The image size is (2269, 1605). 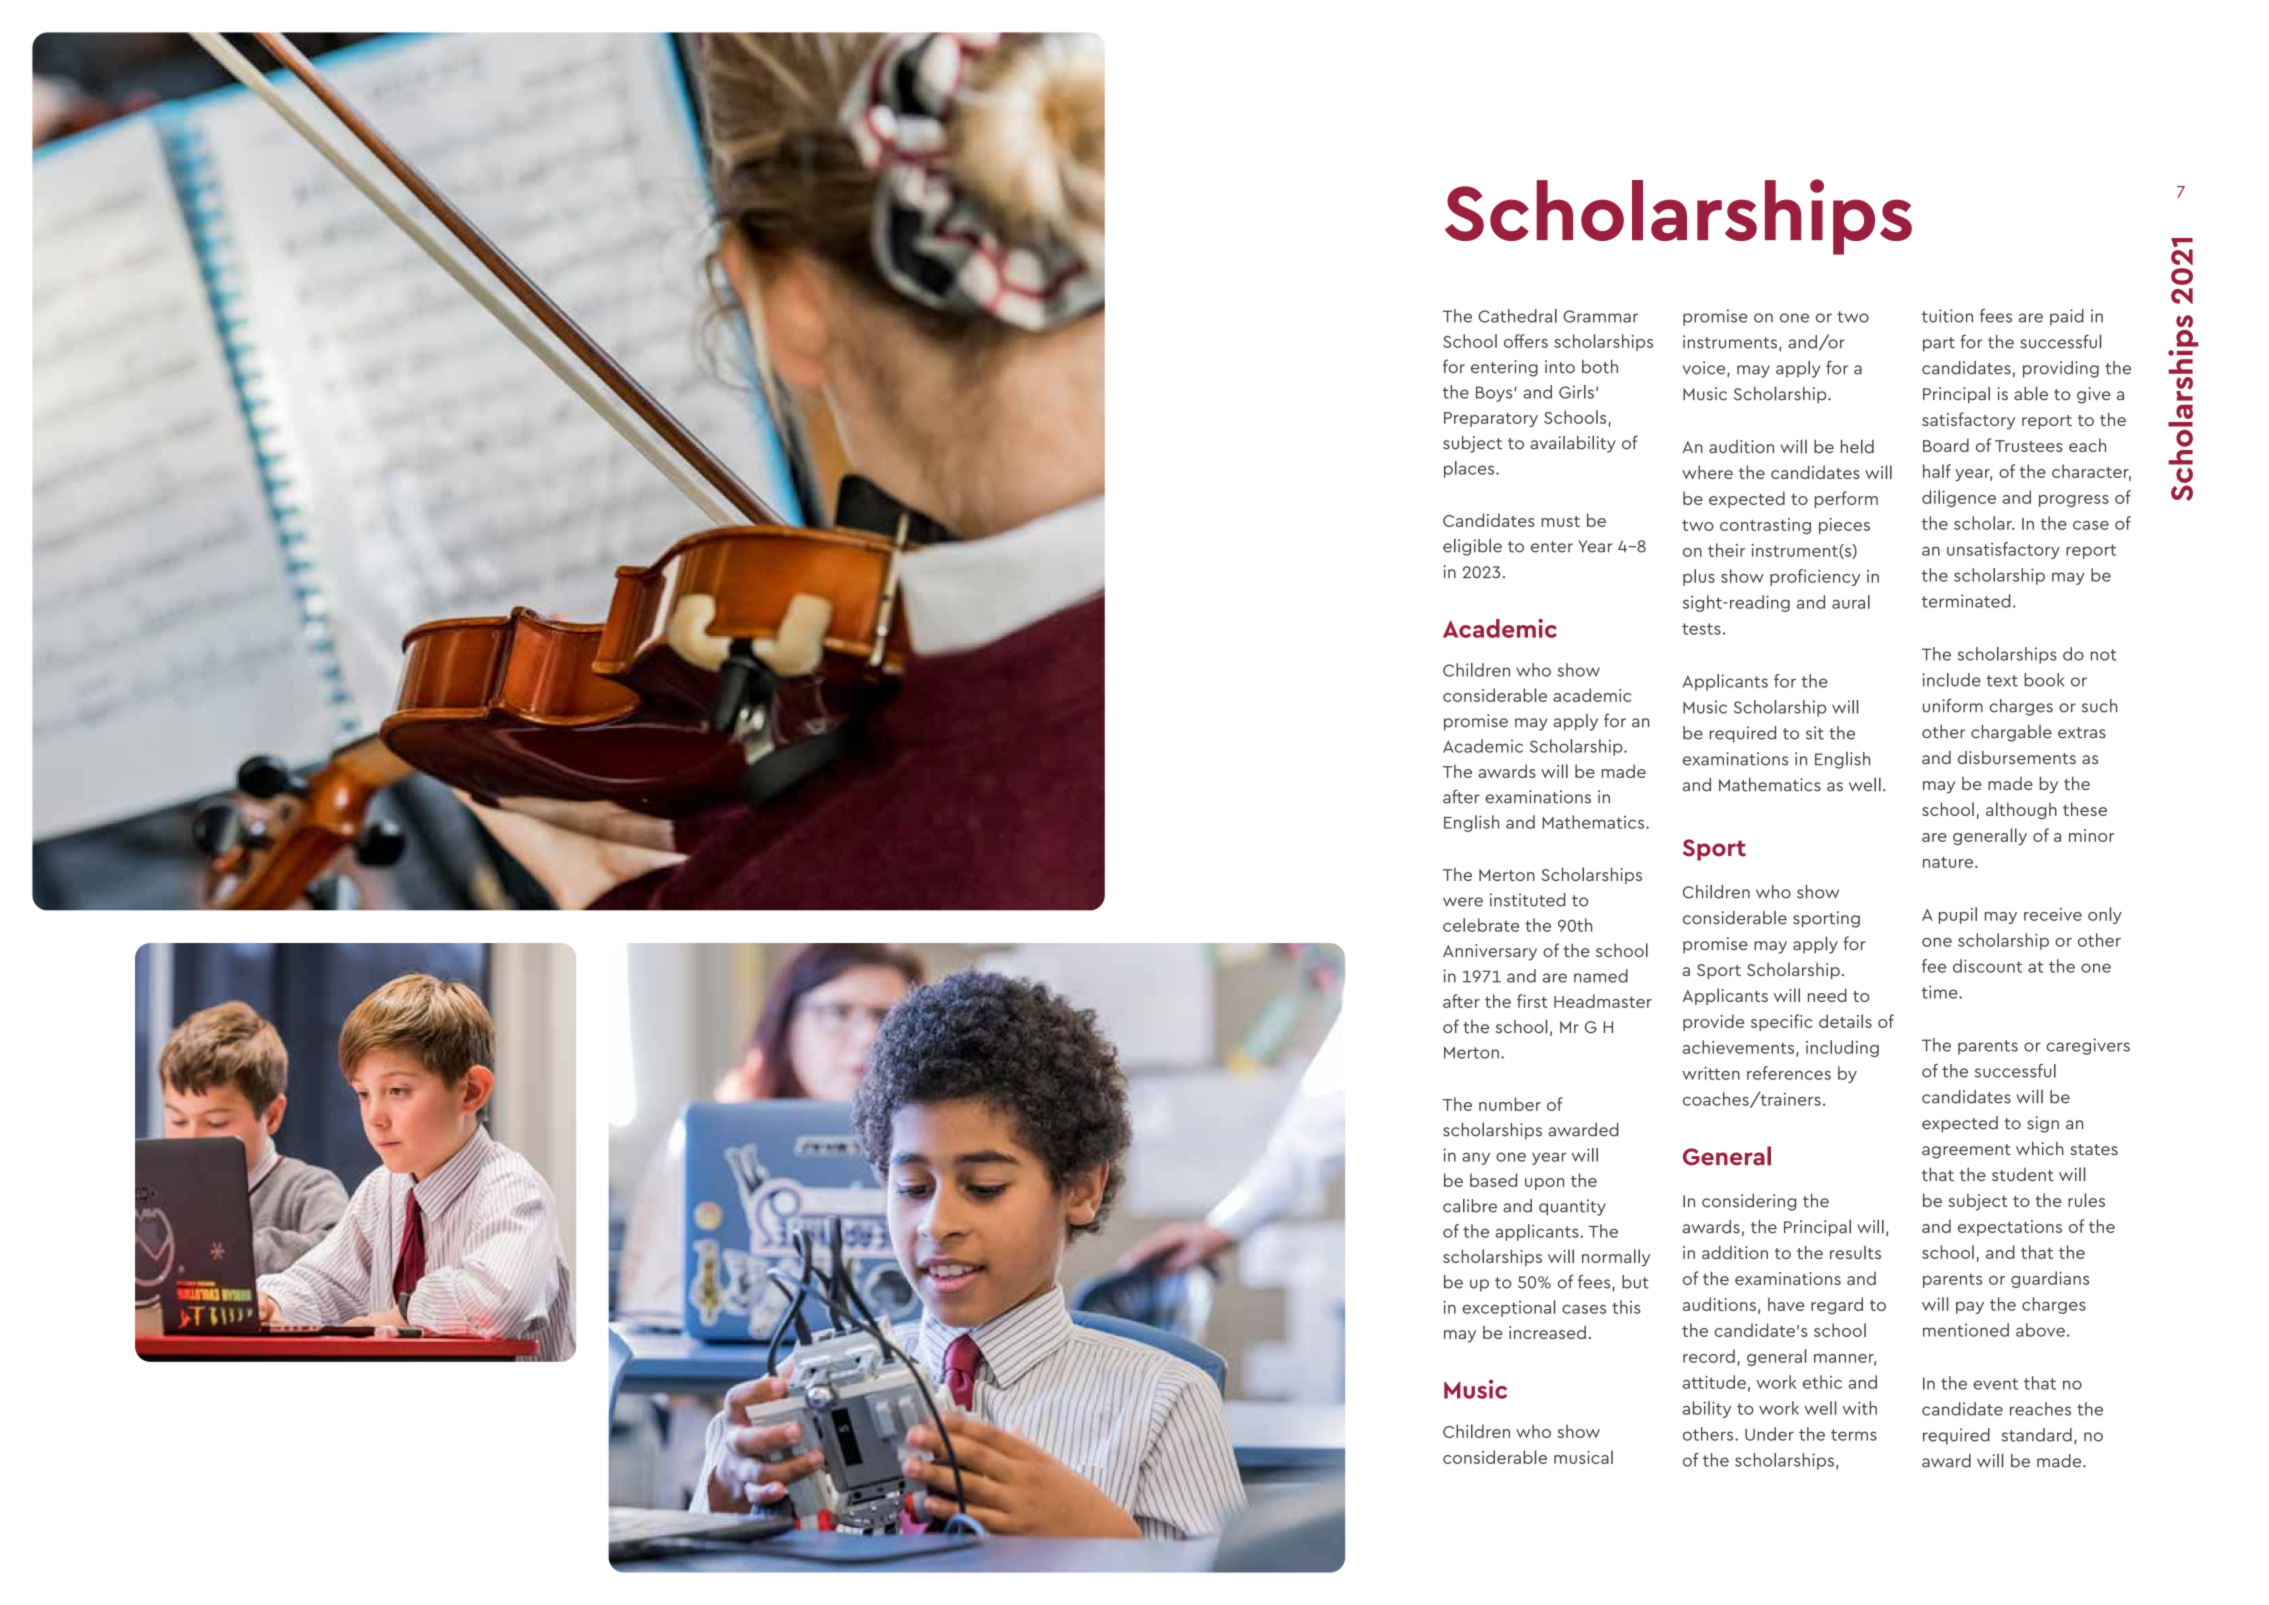 I want to click on proficiency, so click(x=1815, y=577).
